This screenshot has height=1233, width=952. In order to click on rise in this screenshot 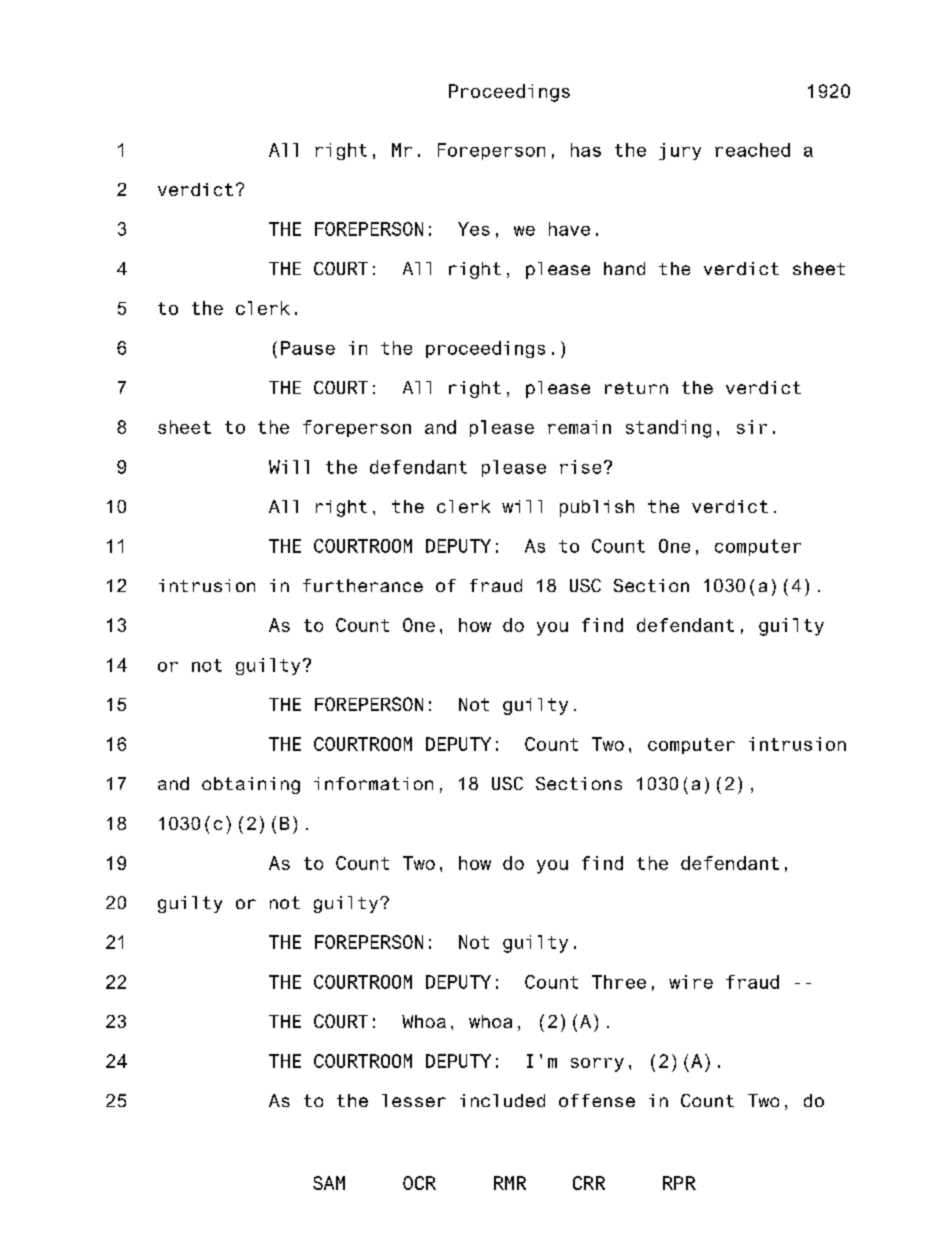, I will do `click(580, 467)`.
